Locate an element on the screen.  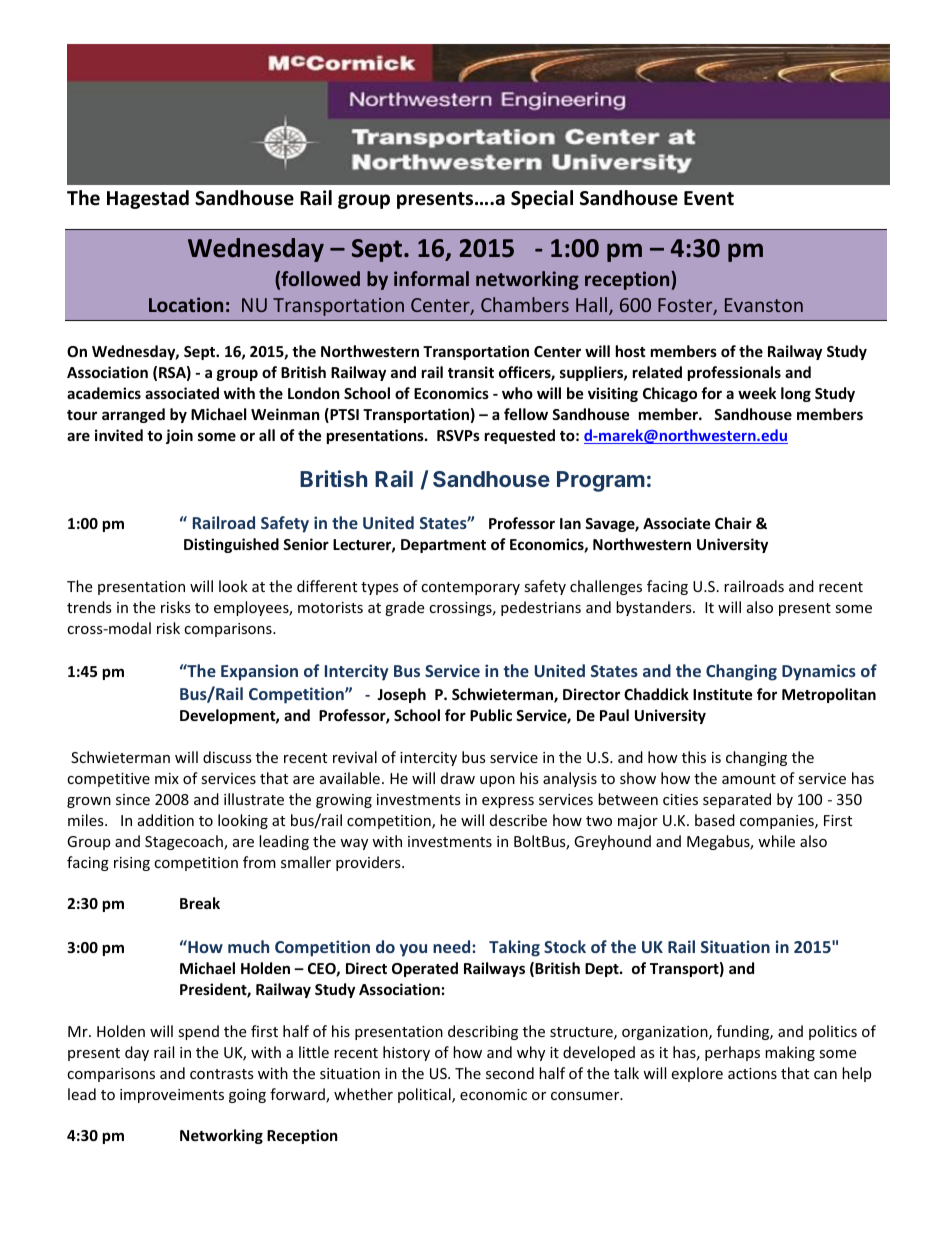
Event is located at coordinates (709, 198).
